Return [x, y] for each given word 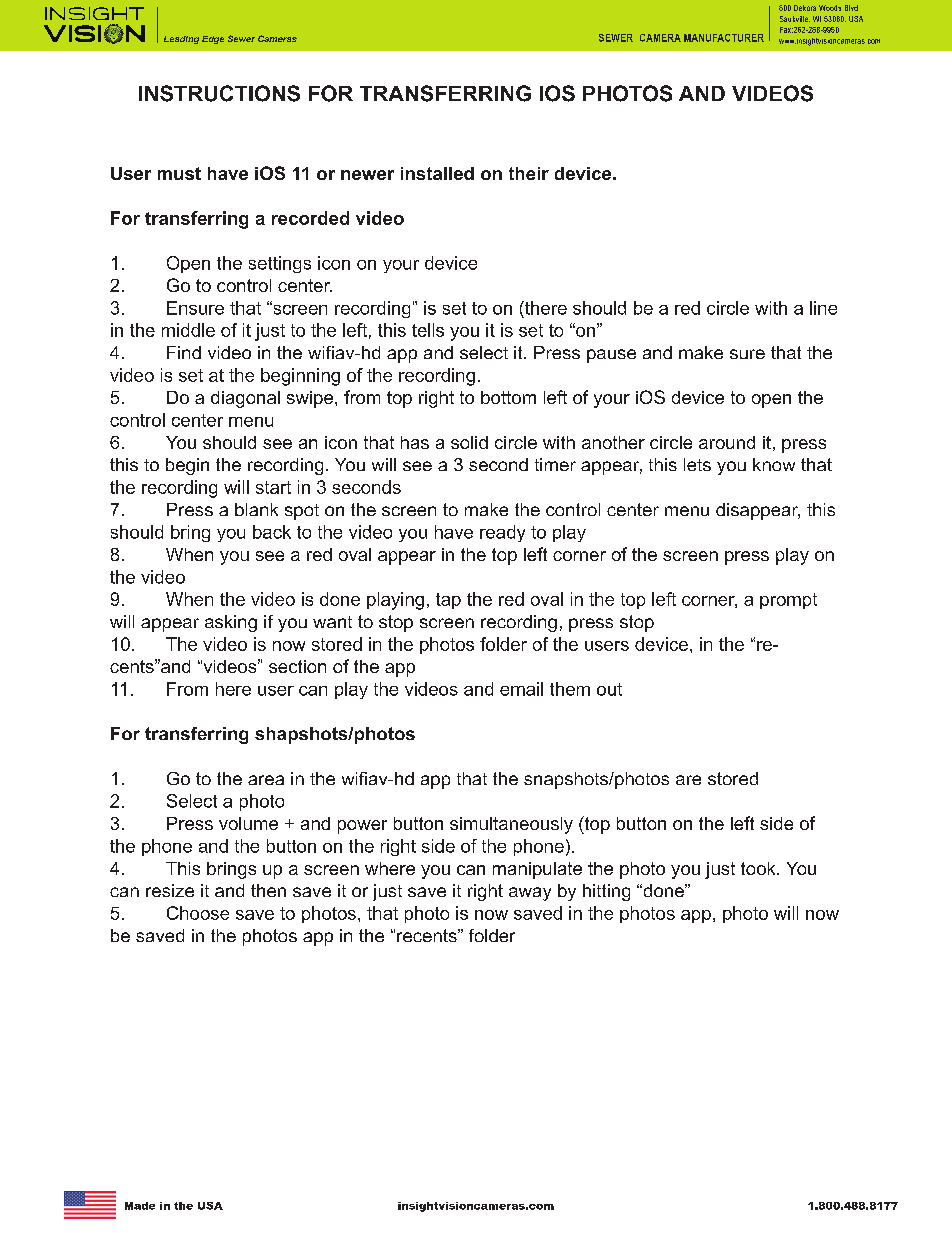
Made [140, 1206]
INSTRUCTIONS [219, 93]
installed [437, 173]
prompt [788, 601]
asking [231, 623]
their [529, 173]
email [521, 689]
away [530, 894]
